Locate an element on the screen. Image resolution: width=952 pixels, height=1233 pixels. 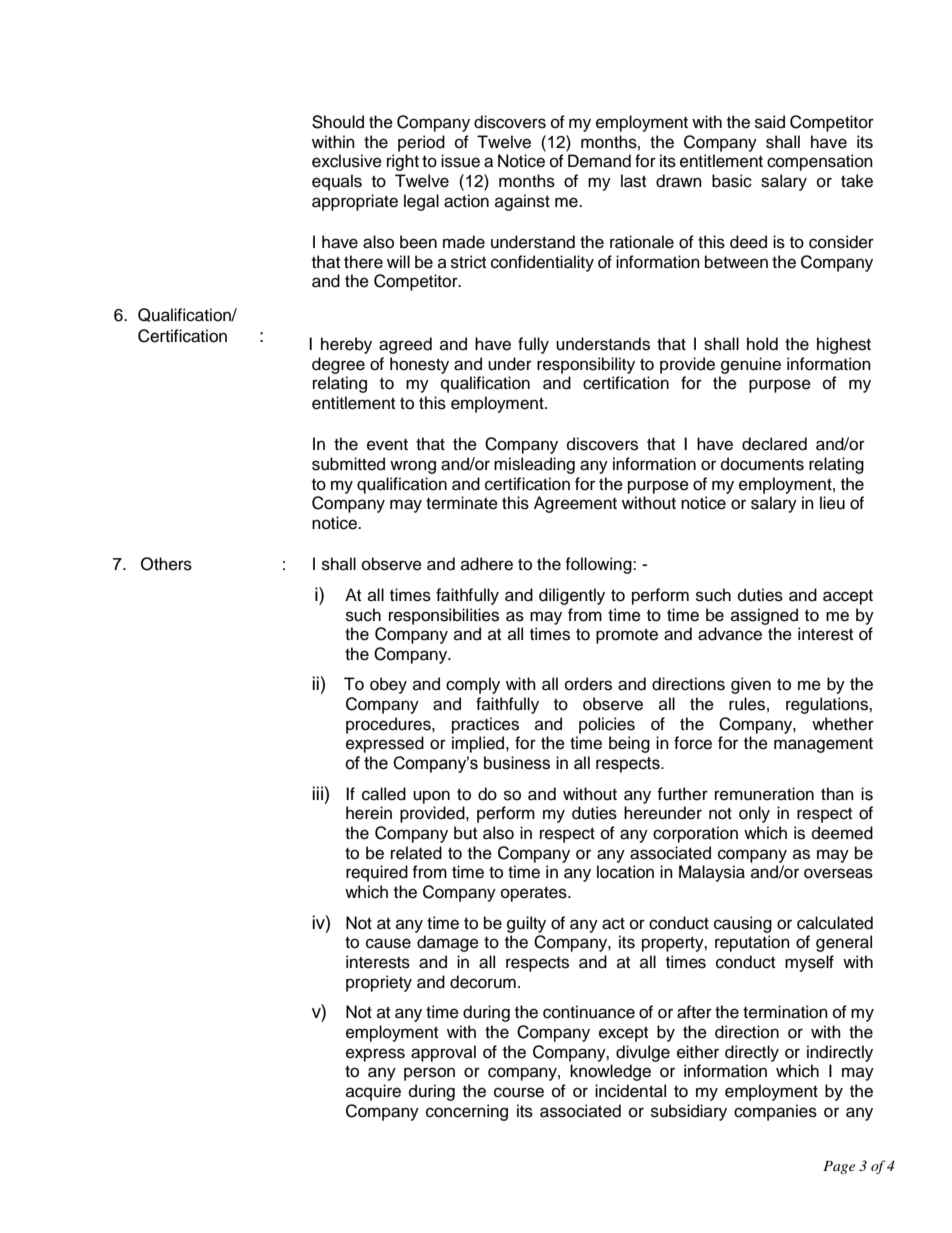
equals is located at coordinates (337, 182).
